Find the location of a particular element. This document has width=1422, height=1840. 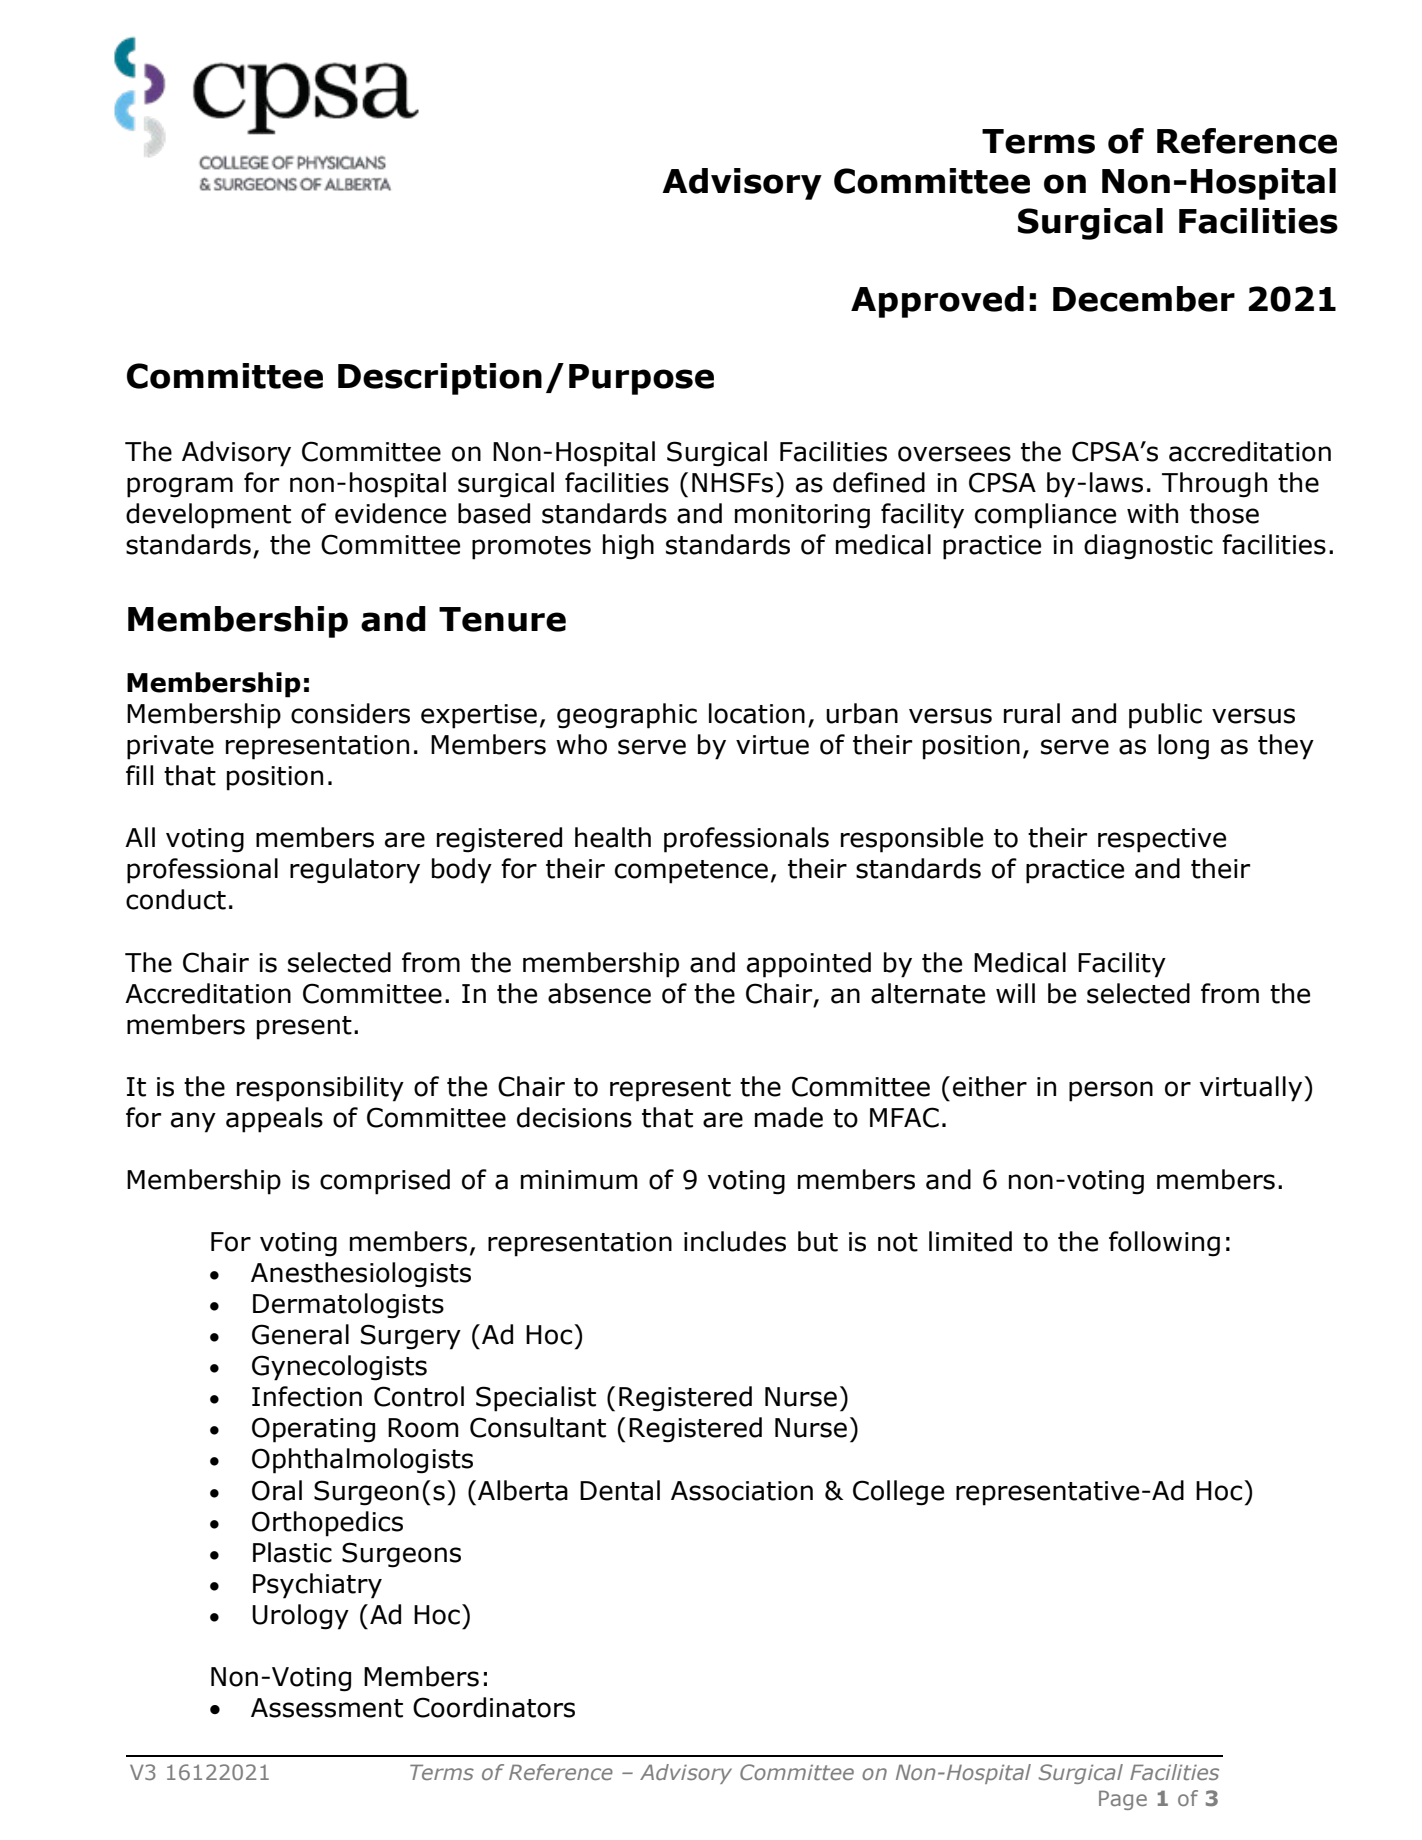

program is located at coordinates (180, 487).
